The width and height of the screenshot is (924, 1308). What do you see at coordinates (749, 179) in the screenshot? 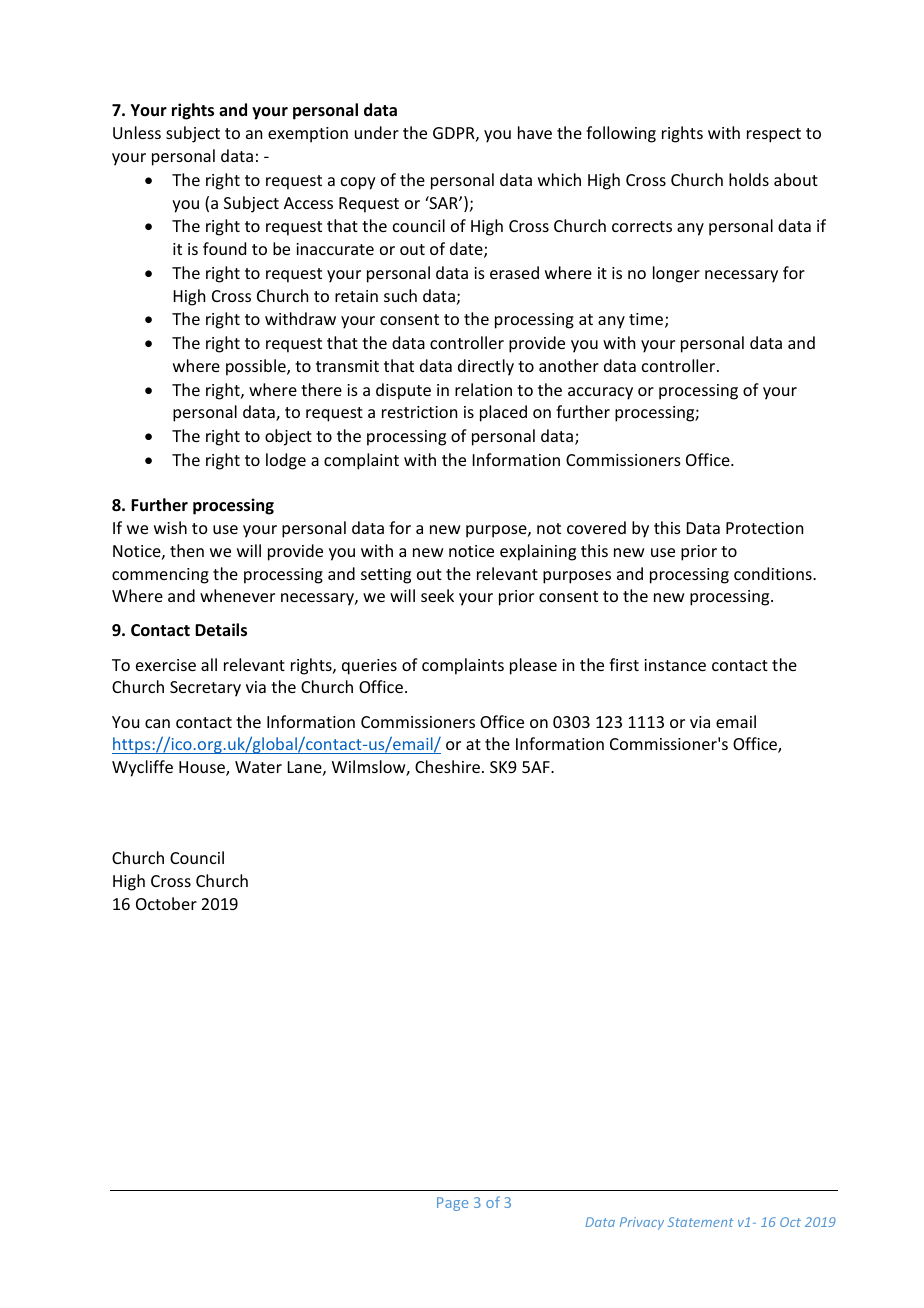
I see `holds` at bounding box center [749, 179].
